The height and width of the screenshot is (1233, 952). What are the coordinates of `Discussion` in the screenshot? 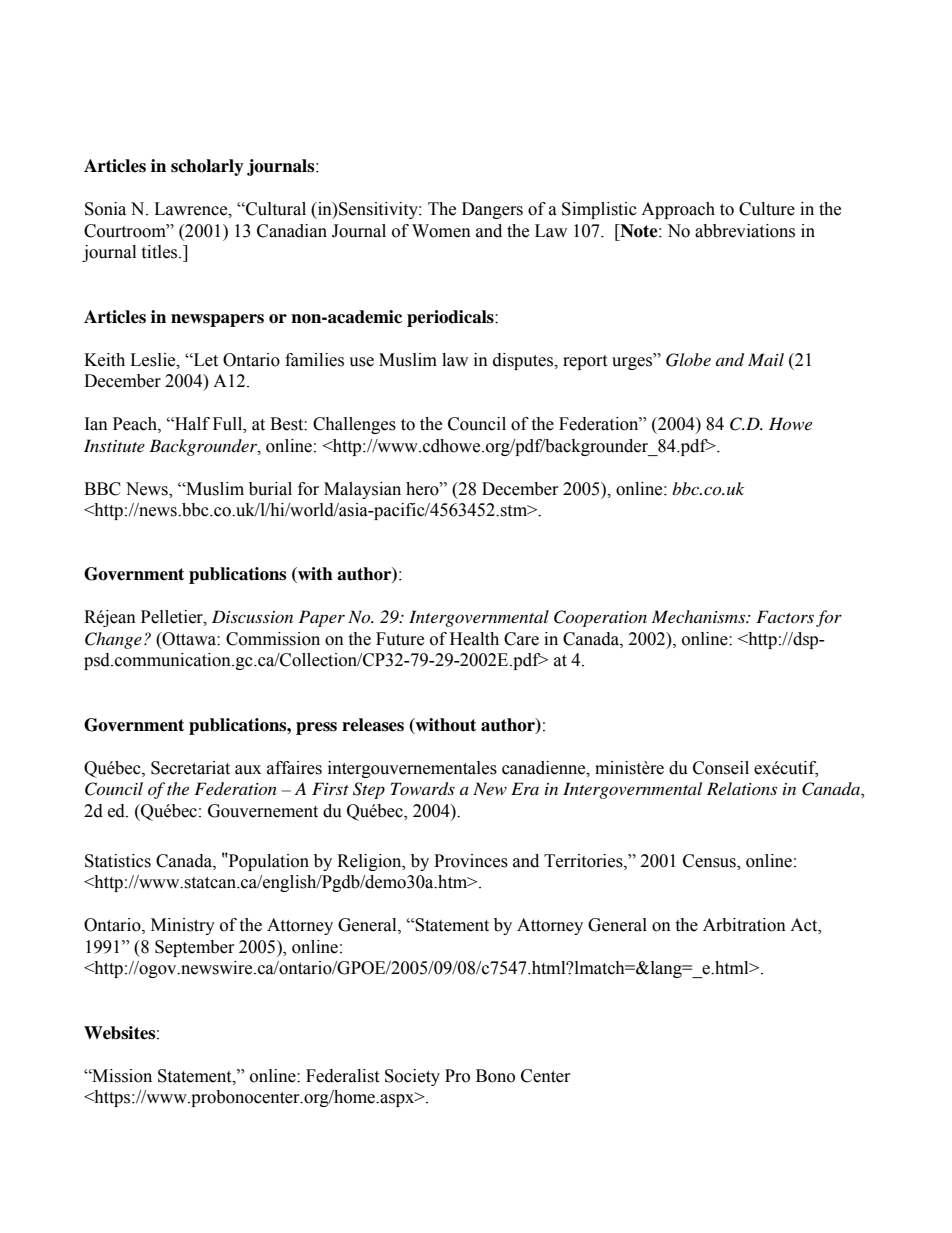 It's located at (252, 616).
